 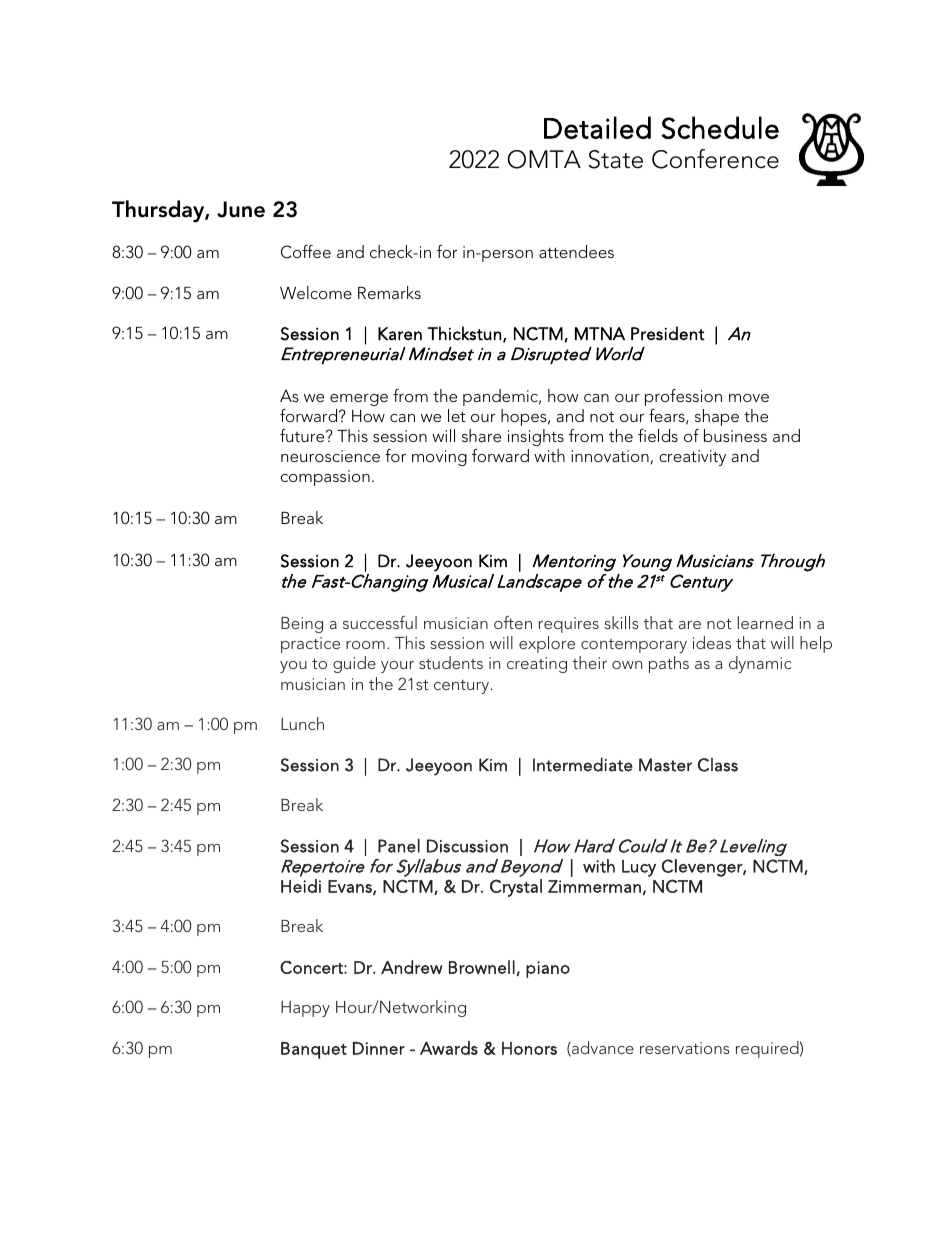 I want to click on learned, so click(x=765, y=622).
